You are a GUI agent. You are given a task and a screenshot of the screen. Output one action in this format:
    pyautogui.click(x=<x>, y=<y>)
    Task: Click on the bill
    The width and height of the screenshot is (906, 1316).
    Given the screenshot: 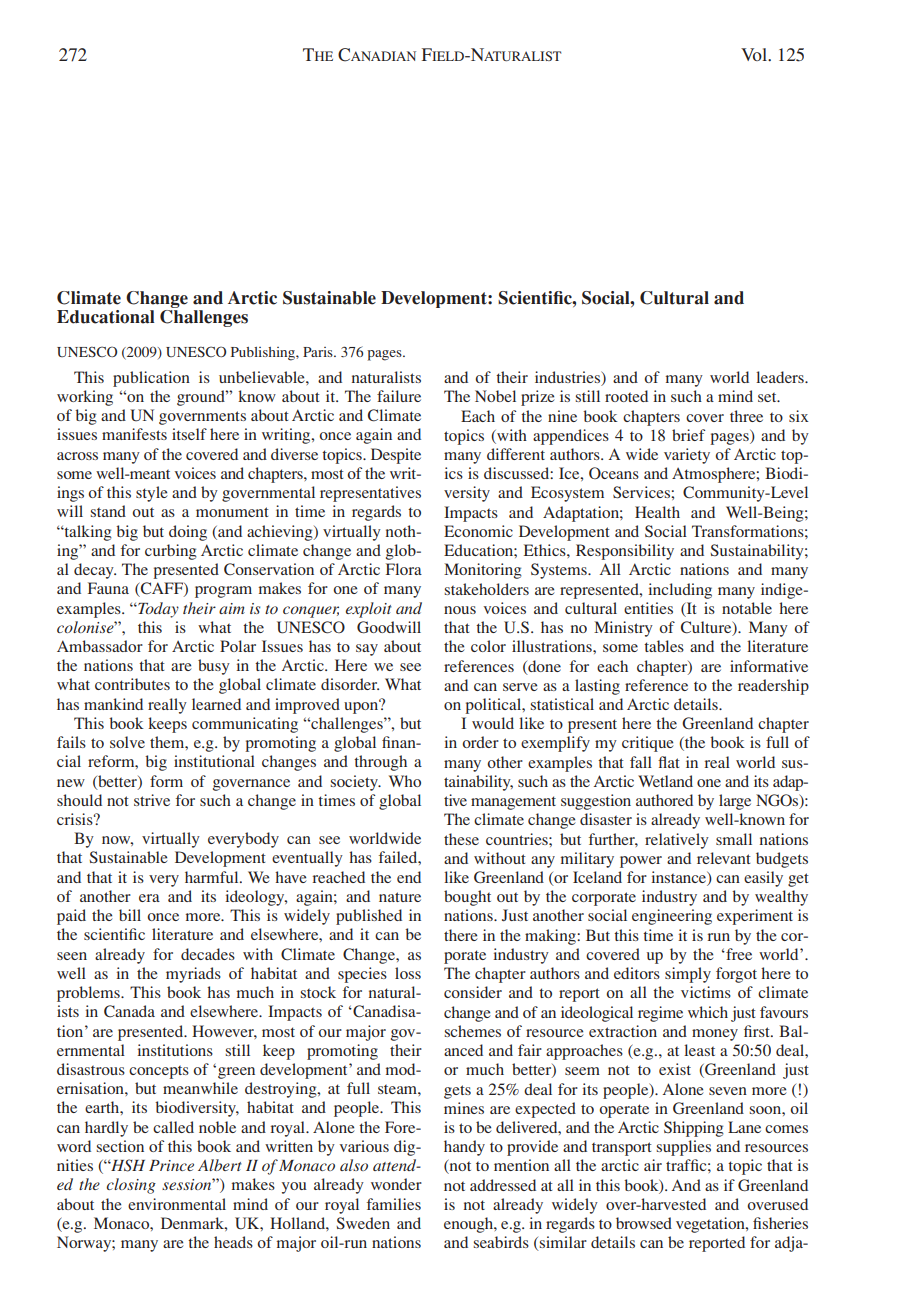 What is the action you would take?
    pyautogui.click(x=130, y=915)
